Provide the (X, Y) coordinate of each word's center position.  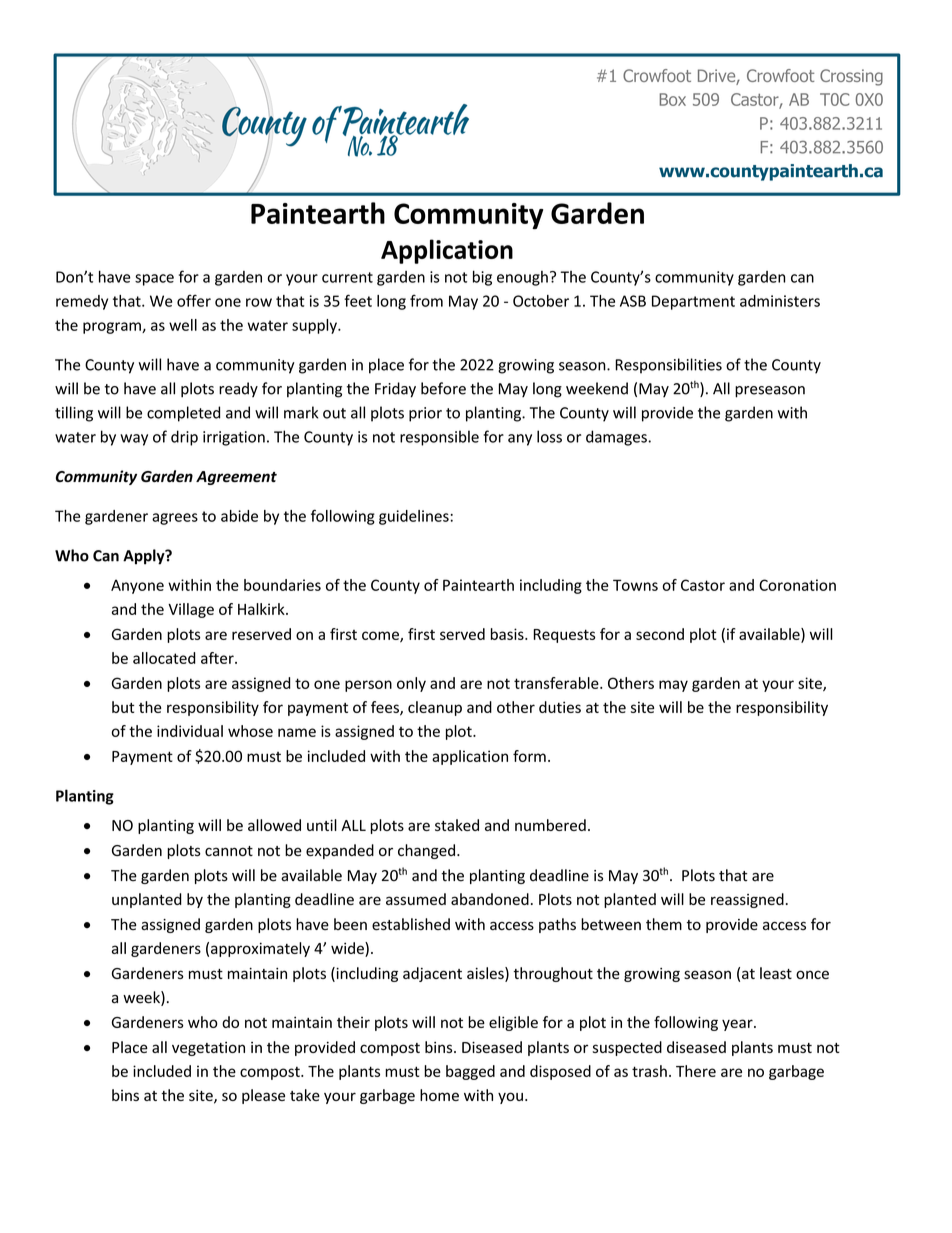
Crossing (851, 77)
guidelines (414, 517)
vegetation (208, 1049)
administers (780, 301)
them (664, 924)
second (660, 634)
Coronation (797, 585)
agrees (175, 519)
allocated (164, 658)
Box (673, 99)
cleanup (435, 708)
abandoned (490, 899)
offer (194, 300)
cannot (229, 851)
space (154, 280)
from (426, 300)
